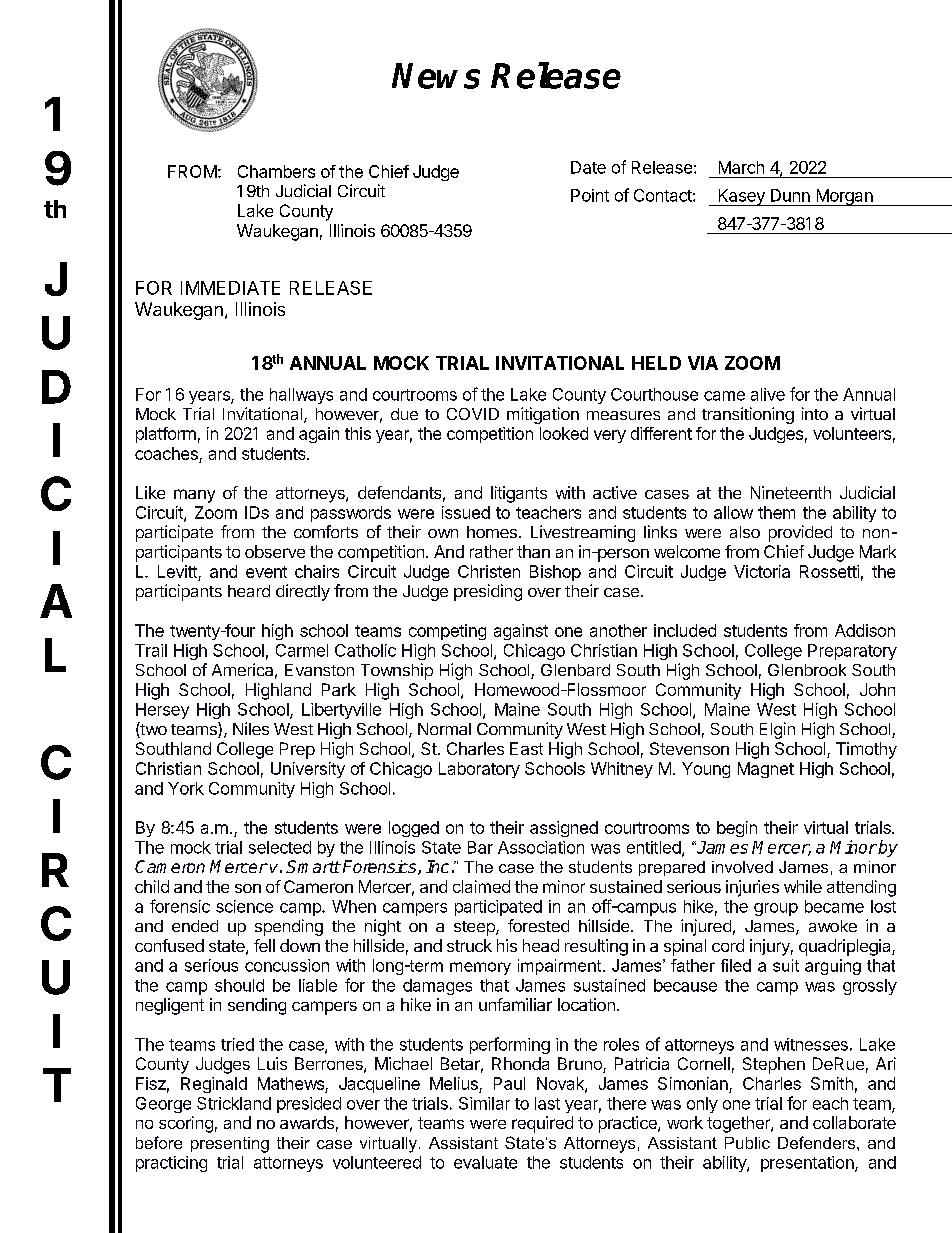 This document has width=952, height=1233. I want to click on competing, so click(447, 632).
